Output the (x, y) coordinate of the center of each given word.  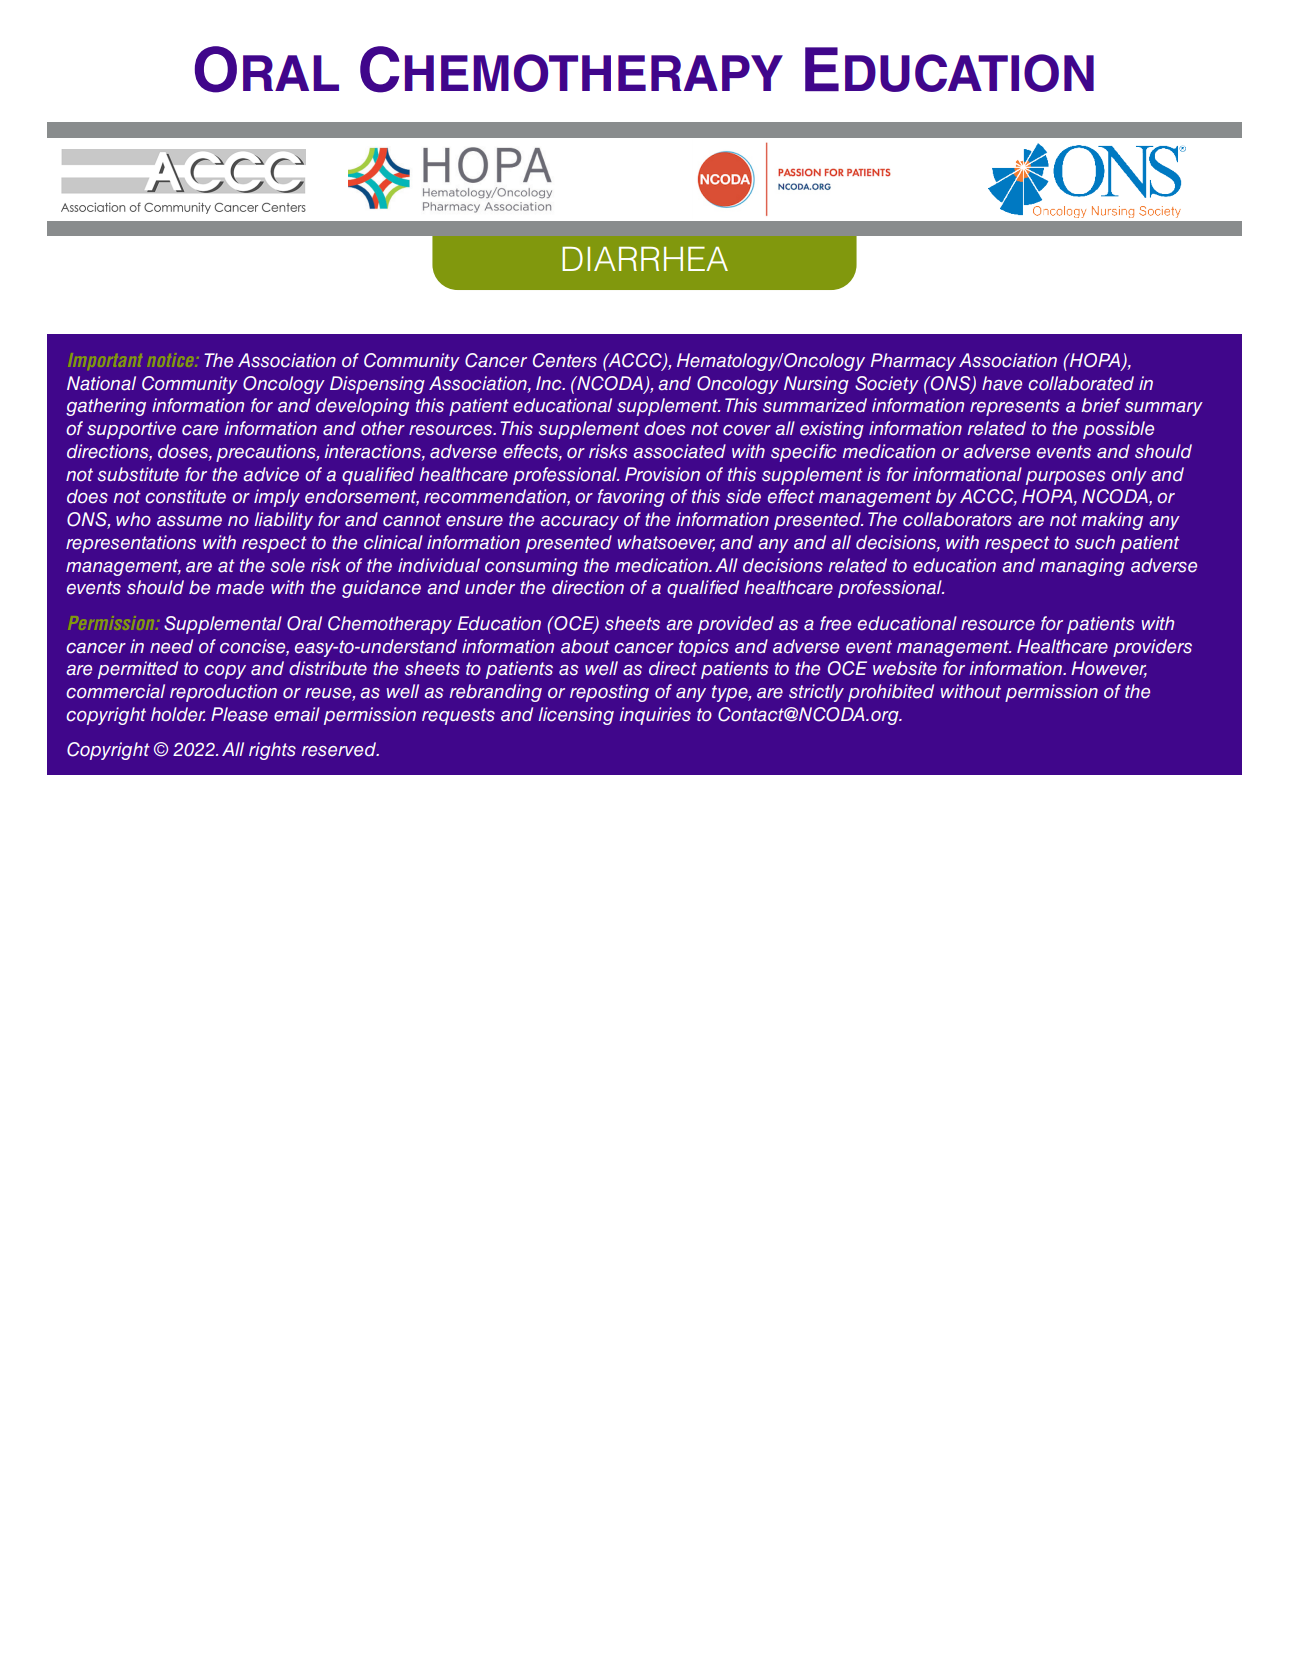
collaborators (957, 519)
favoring (631, 498)
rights (272, 751)
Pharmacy (913, 362)
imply (277, 498)
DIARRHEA (645, 259)
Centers (565, 360)
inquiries (655, 716)
